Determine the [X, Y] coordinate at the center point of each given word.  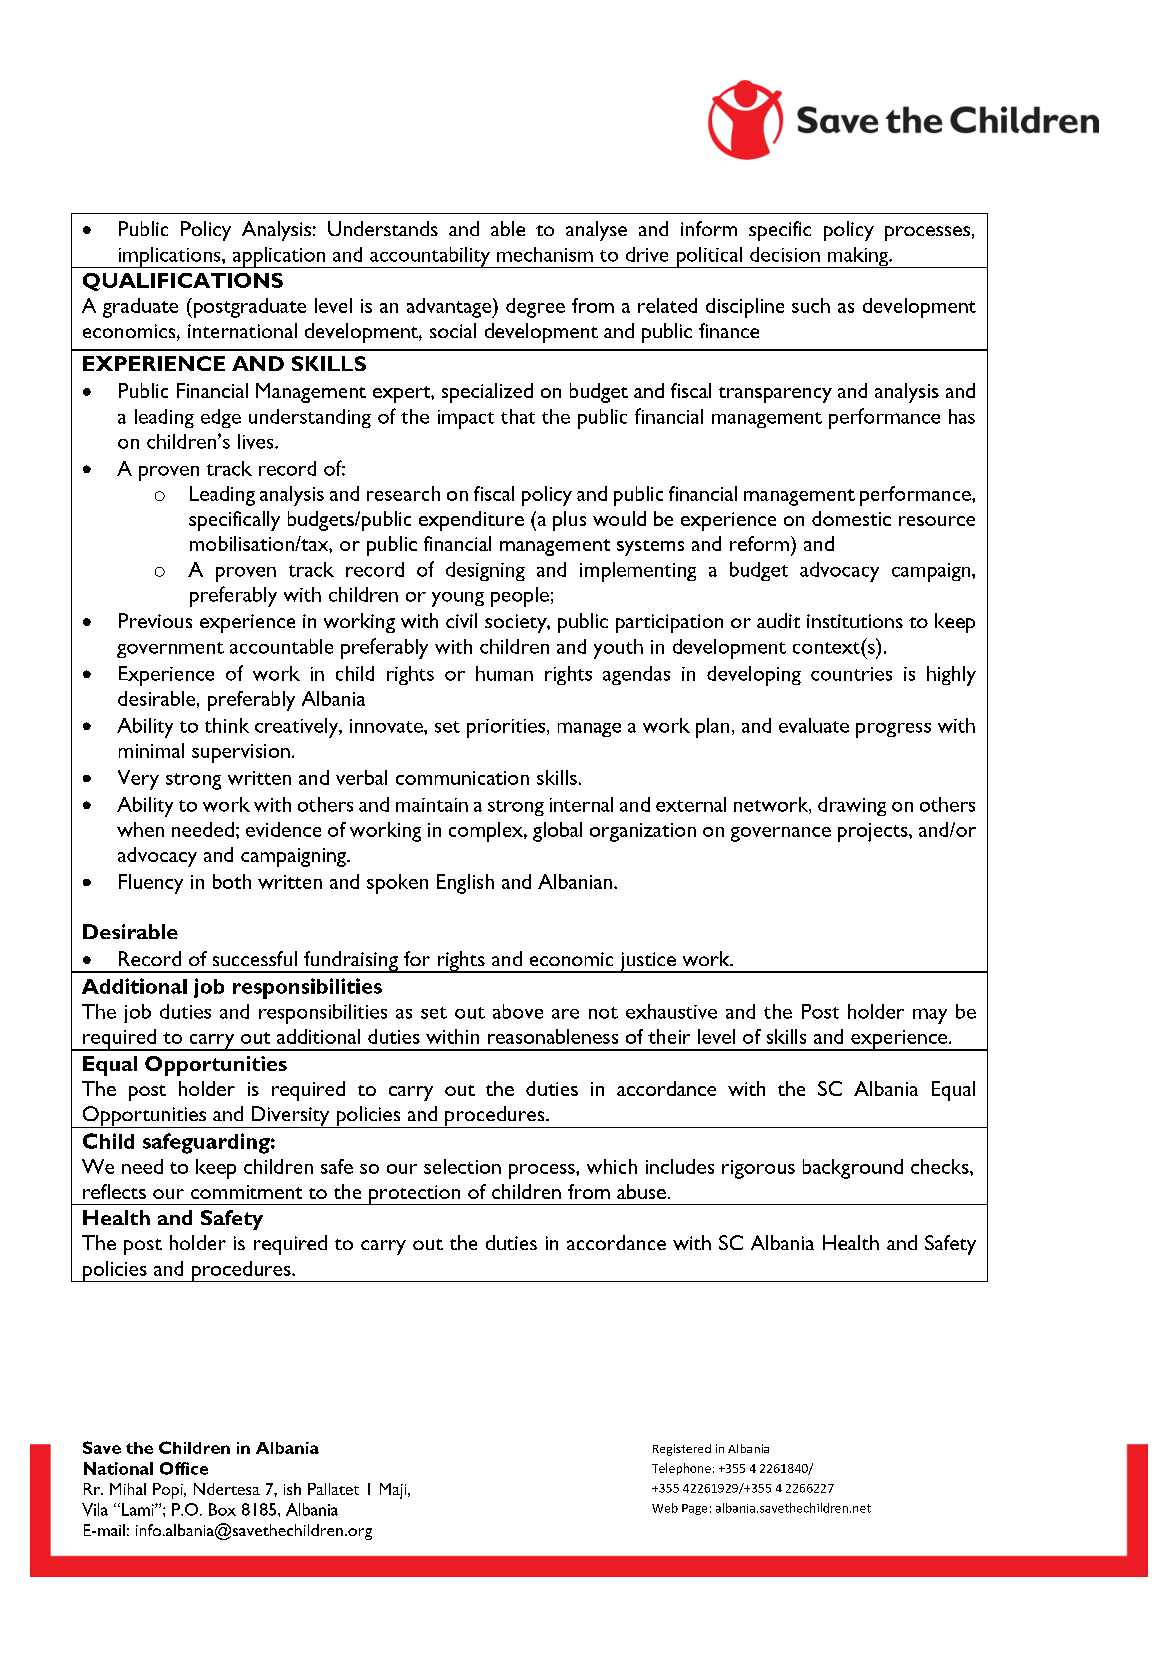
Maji [394, 1491]
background [853, 1169]
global [557, 832]
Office [184, 1468]
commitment [246, 1192]
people [520, 597]
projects [874, 832]
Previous [155, 620]
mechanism [545, 254]
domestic [851, 518]
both [232, 881]
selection [462, 1166]
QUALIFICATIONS [183, 282]
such [811, 305]
